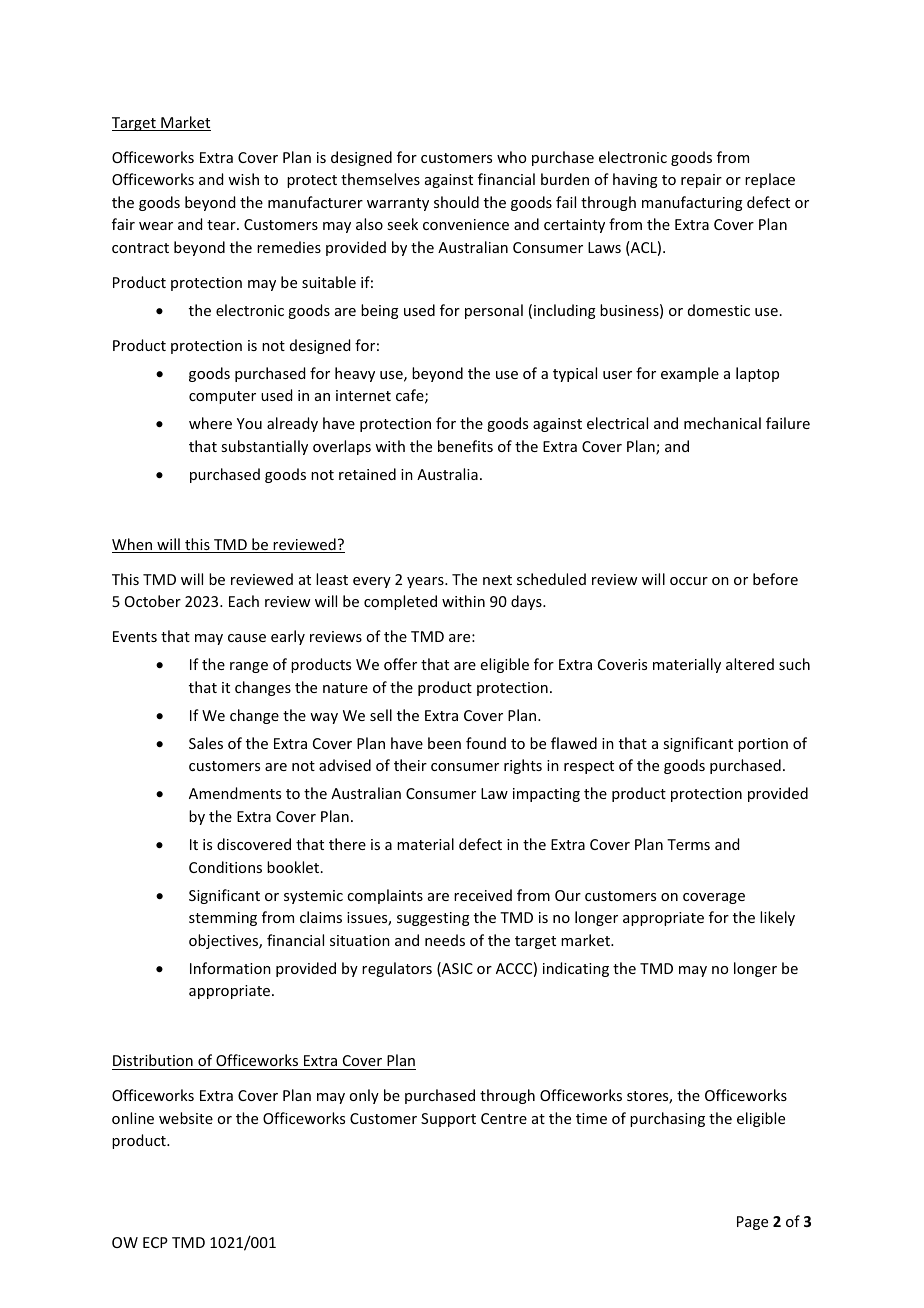 The image size is (924, 1308). Describe the element at coordinates (483, 895) in the screenshot. I see `received` at that location.
